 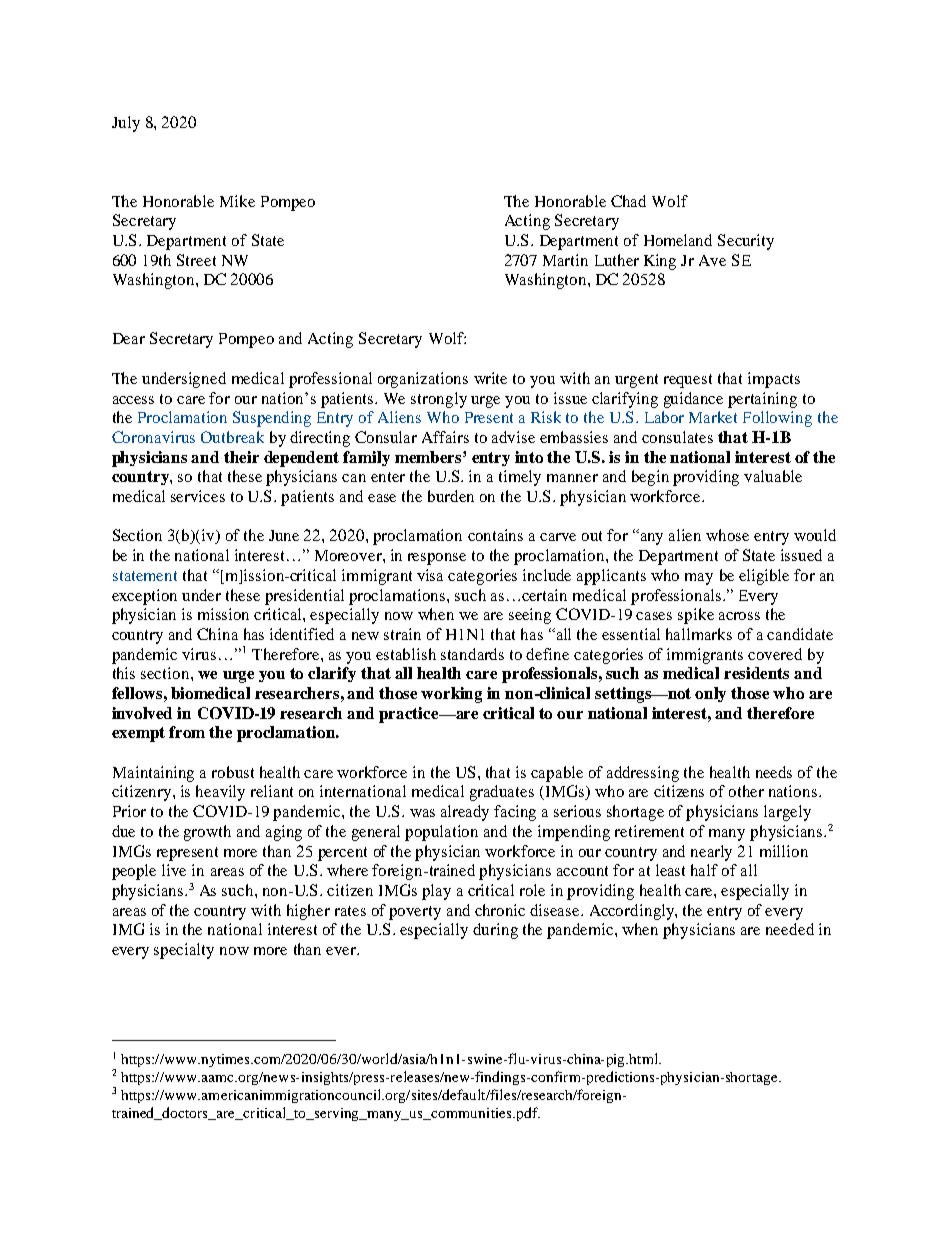 What do you see at coordinates (495, 931) in the document?
I see `during` at bounding box center [495, 931].
